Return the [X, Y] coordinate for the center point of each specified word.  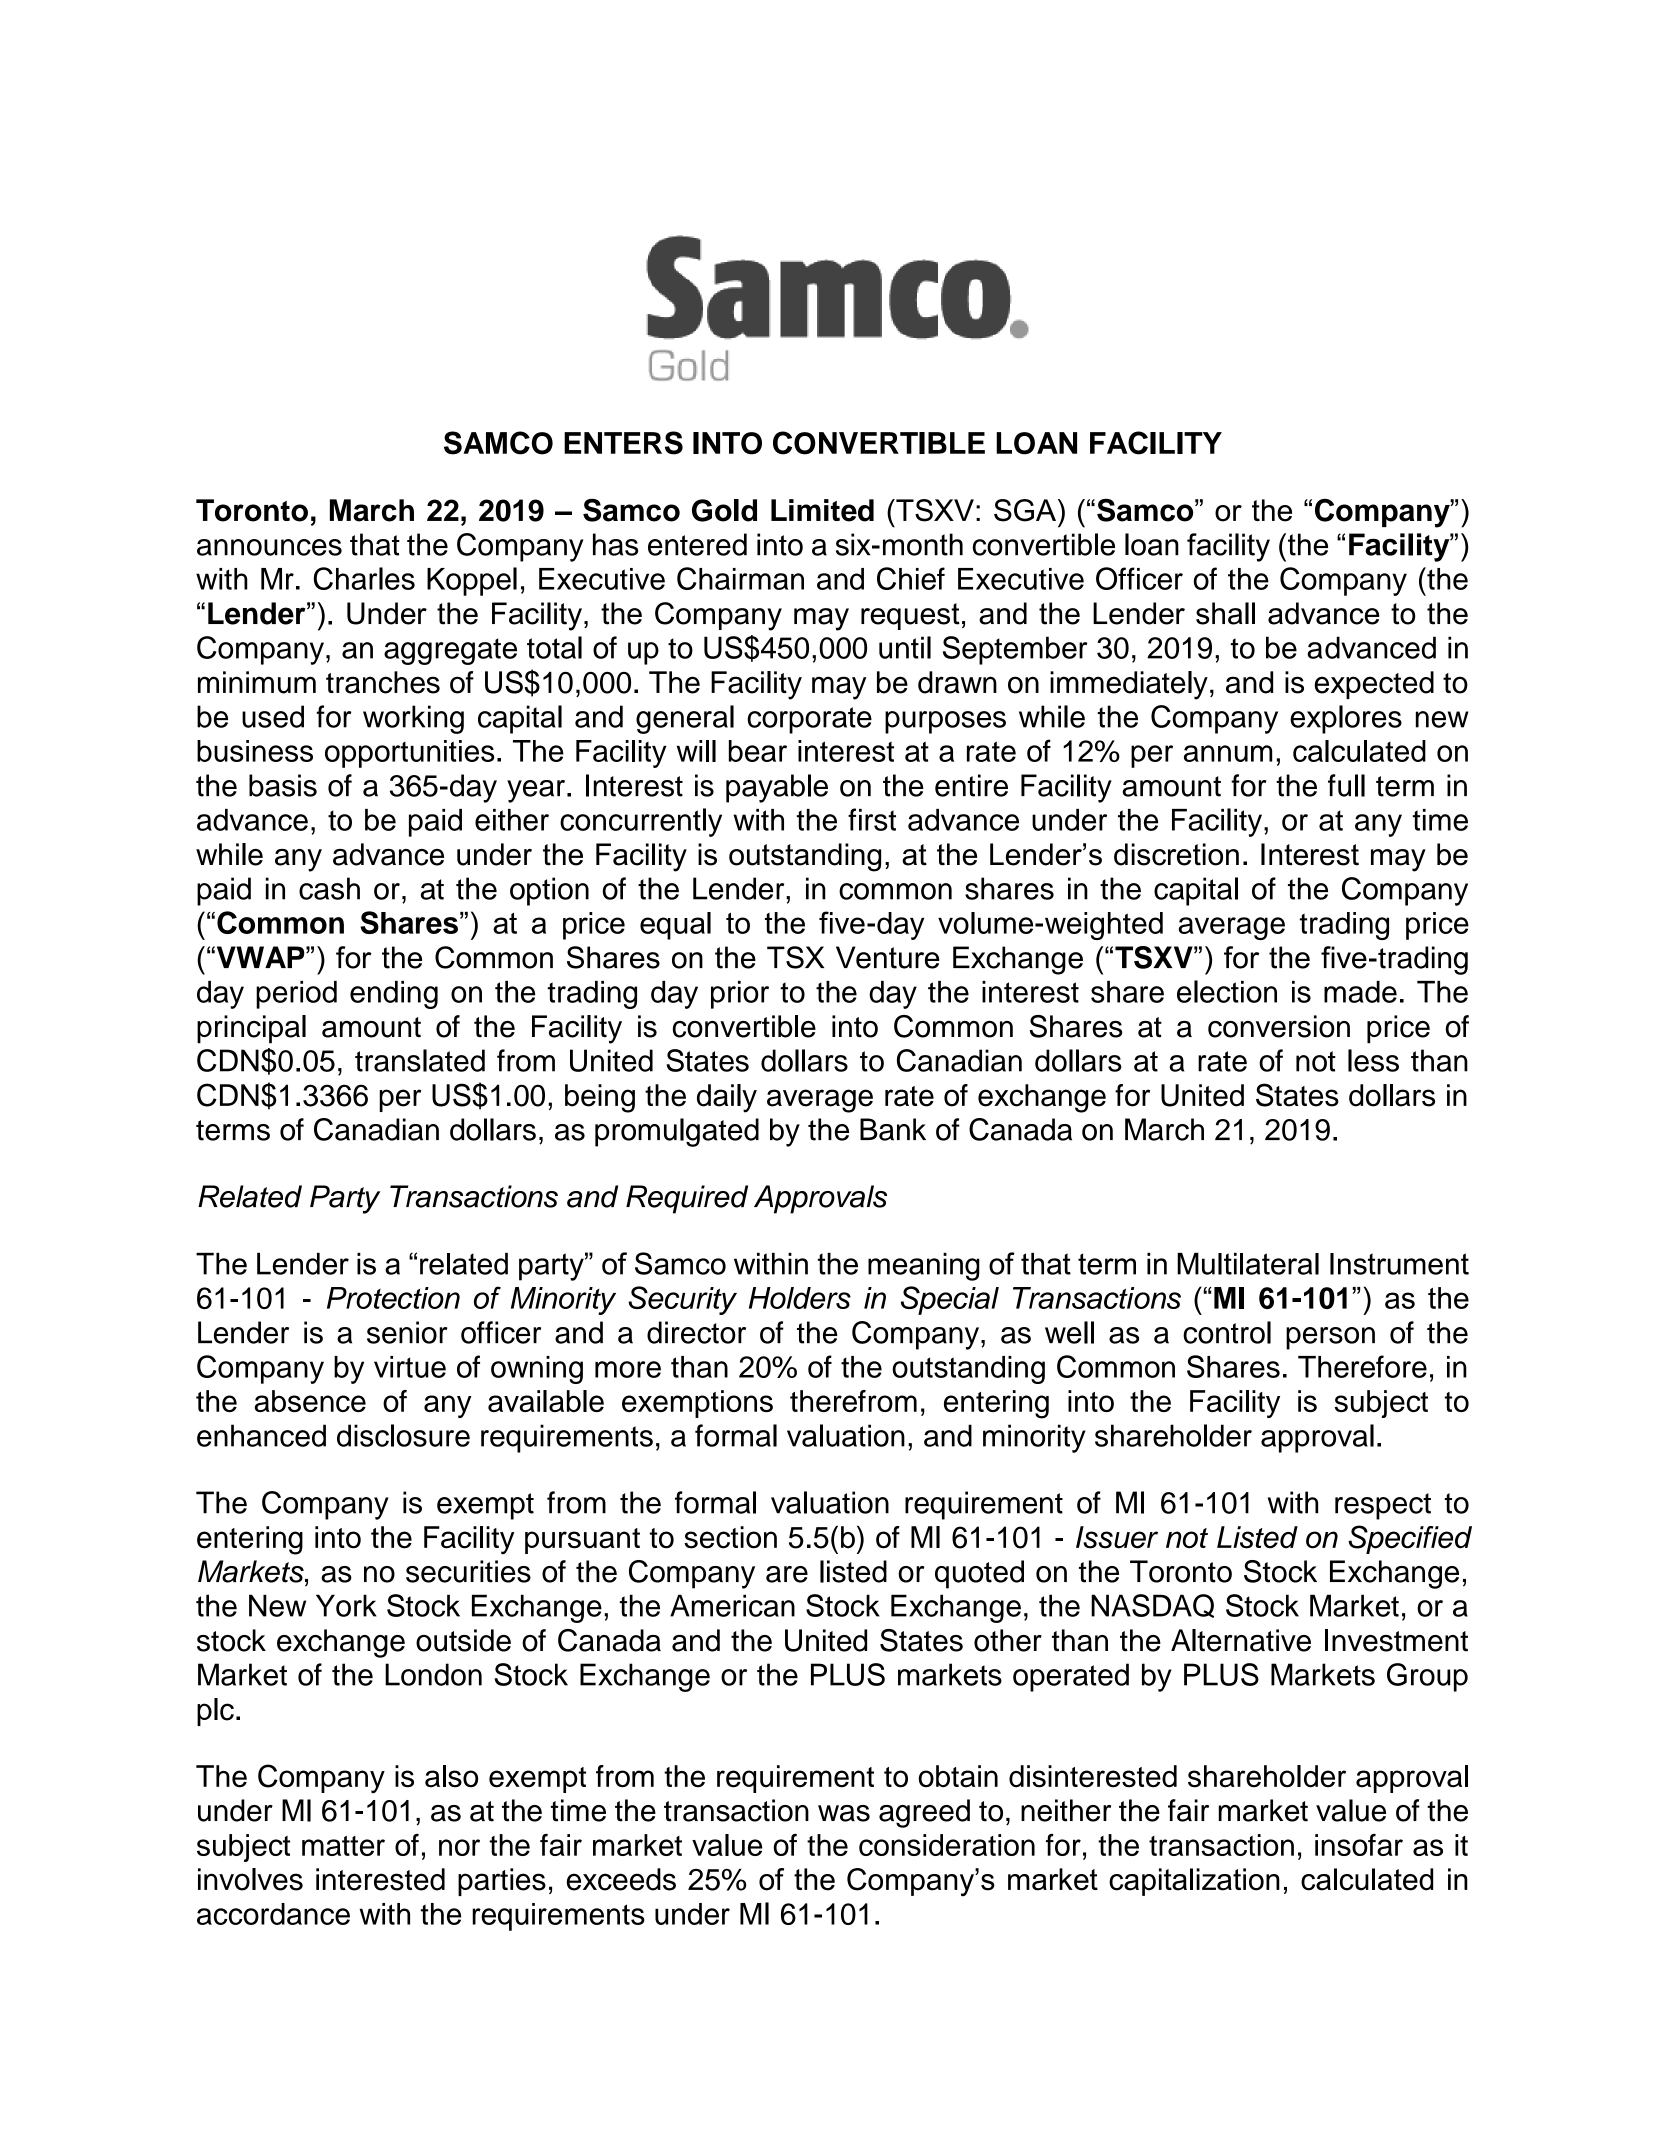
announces [269, 547]
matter [343, 1846]
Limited [822, 510]
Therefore [1362, 1366]
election [1227, 991]
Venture [888, 957]
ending [394, 995]
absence [310, 1401]
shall [1225, 613]
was [844, 1813]
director [696, 1332]
